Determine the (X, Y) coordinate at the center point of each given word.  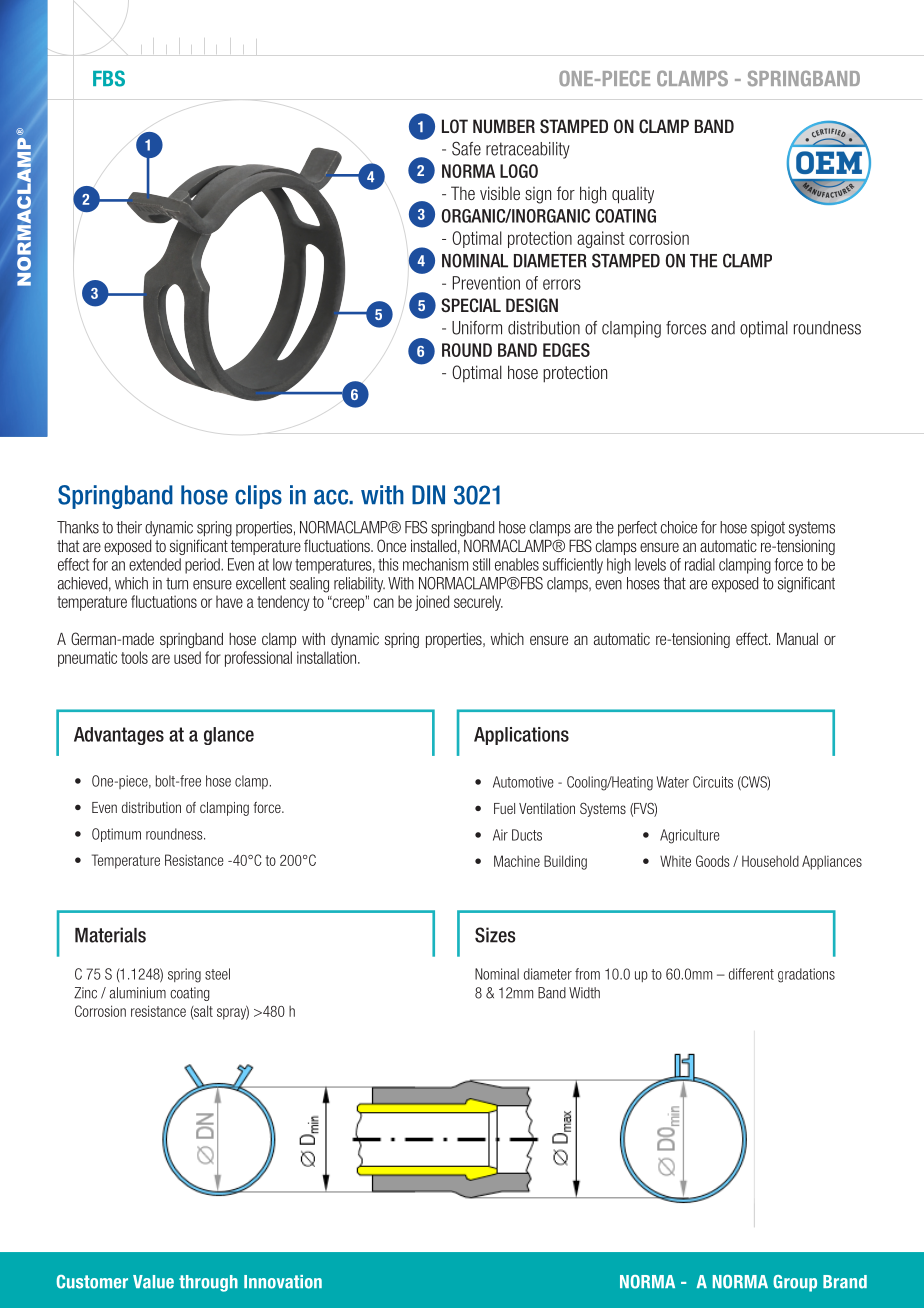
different (751, 974)
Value (153, 1282)
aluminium (137, 993)
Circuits (713, 782)
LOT (455, 126)
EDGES (566, 350)
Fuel (504, 808)
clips (258, 497)
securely (478, 603)
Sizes (495, 935)
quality (633, 195)
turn (177, 583)
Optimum (116, 835)
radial (700, 564)
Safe (466, 148)
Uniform (477, 328)
